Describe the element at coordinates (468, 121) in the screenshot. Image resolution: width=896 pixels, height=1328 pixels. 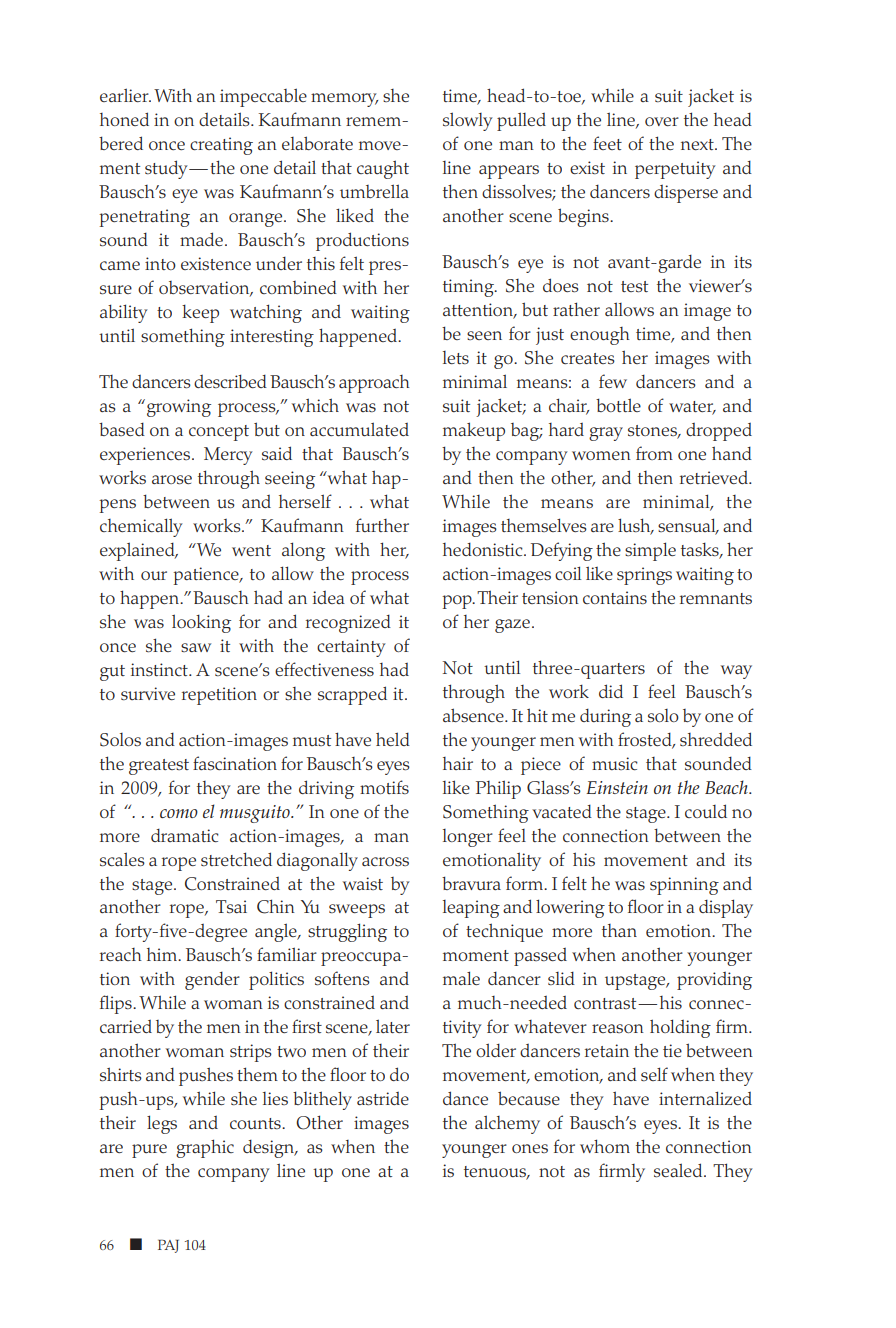
I see `slowly` at that location.
